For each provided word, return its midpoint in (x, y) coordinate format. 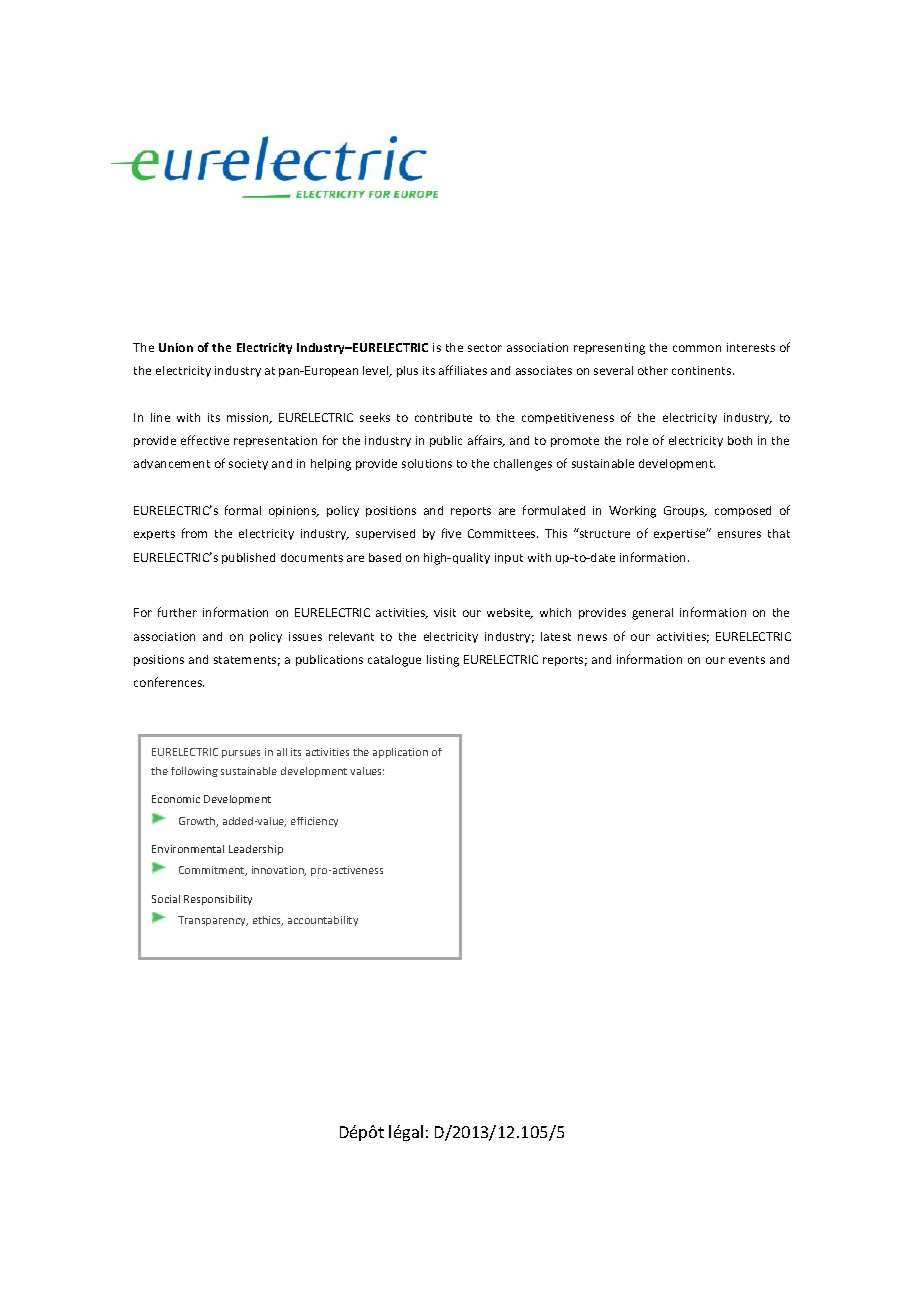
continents (703, 370)
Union (176, 347)
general (652, 614)
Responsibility (218, 900)
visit (445, 612)
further (177, 612)
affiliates (463, 370)
